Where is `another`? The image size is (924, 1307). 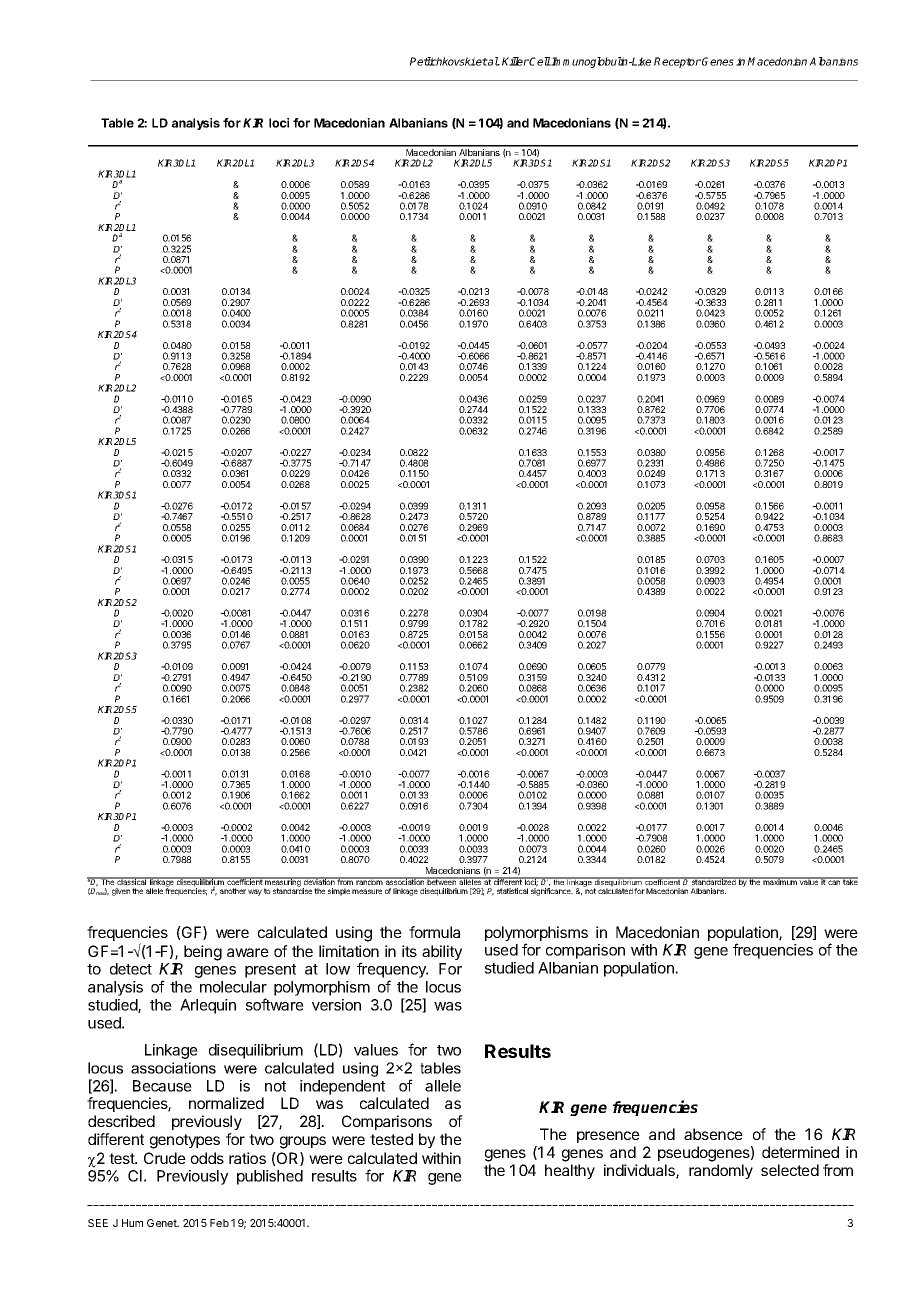 another is located at coordinates (233, 891).
